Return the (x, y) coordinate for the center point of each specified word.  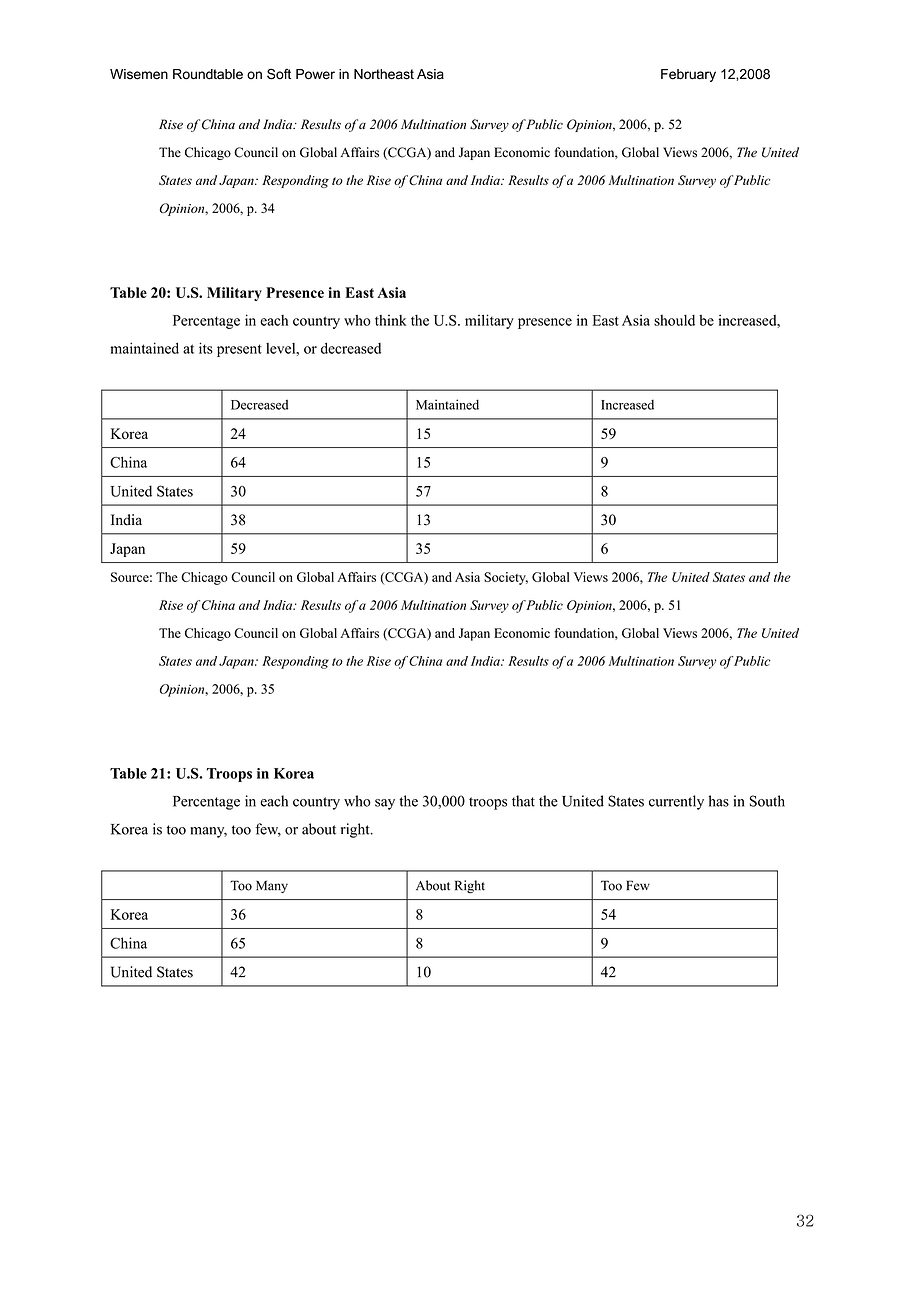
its (206, 348)
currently (676, 802)
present (239, 350)
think (391, 320)
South (767, 801)
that (523, 801)
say (385, 804)
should (674, 320)
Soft (279, 74)
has (719, 801)
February (688, 75)
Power (315, 74)
